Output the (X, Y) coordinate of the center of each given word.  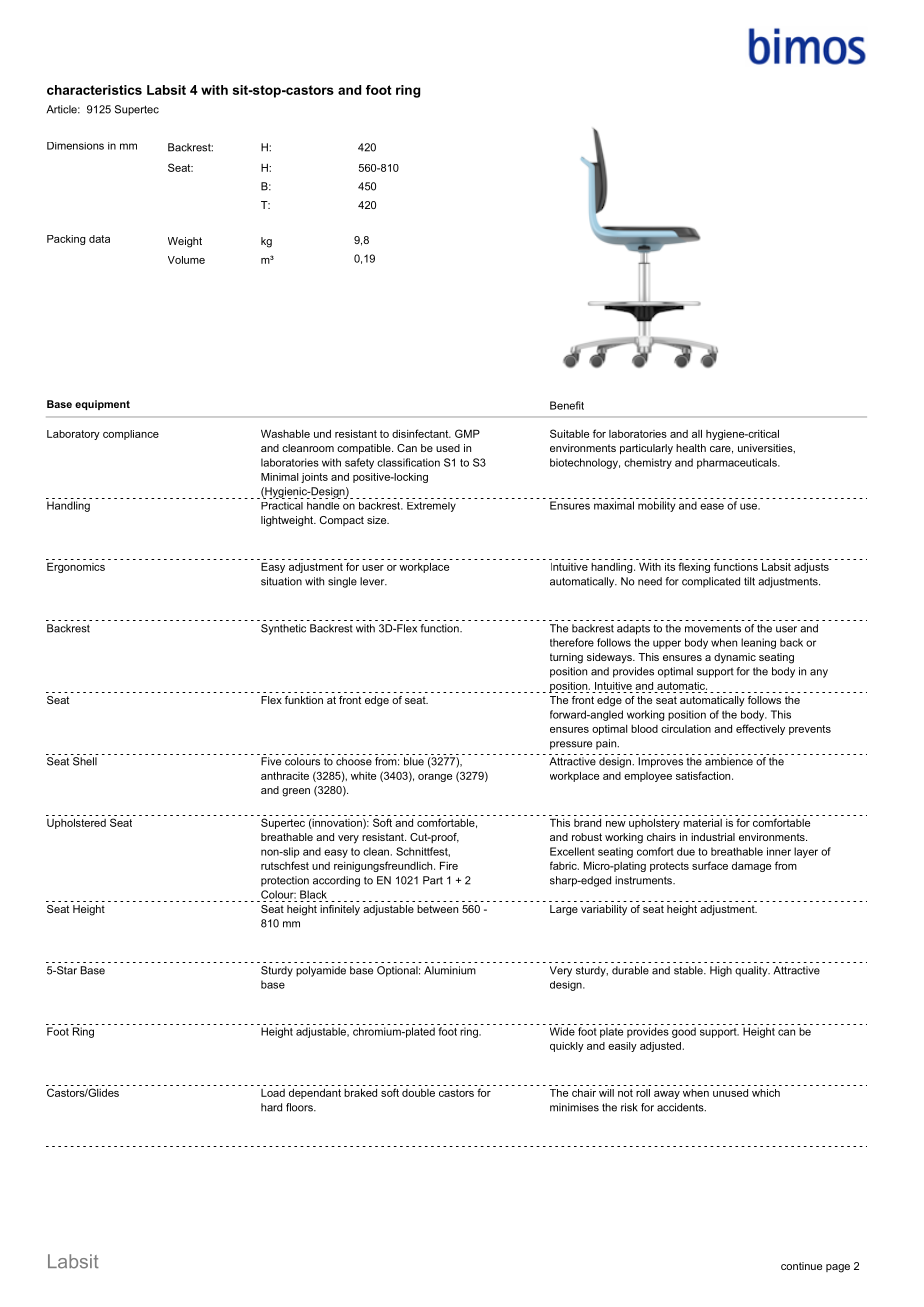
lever (373, 581)
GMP (467, 433)
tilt (749, 581)
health (691, 448)
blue (414, 761)
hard (271, 1107)
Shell (85, 761)
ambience (729, 761)
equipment (102, 405)
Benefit (567, 405)
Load (273, 1093)
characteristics (94, 90)
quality (752, 971)
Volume (186, 260)
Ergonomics (76, 567)
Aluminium (450, 970)
